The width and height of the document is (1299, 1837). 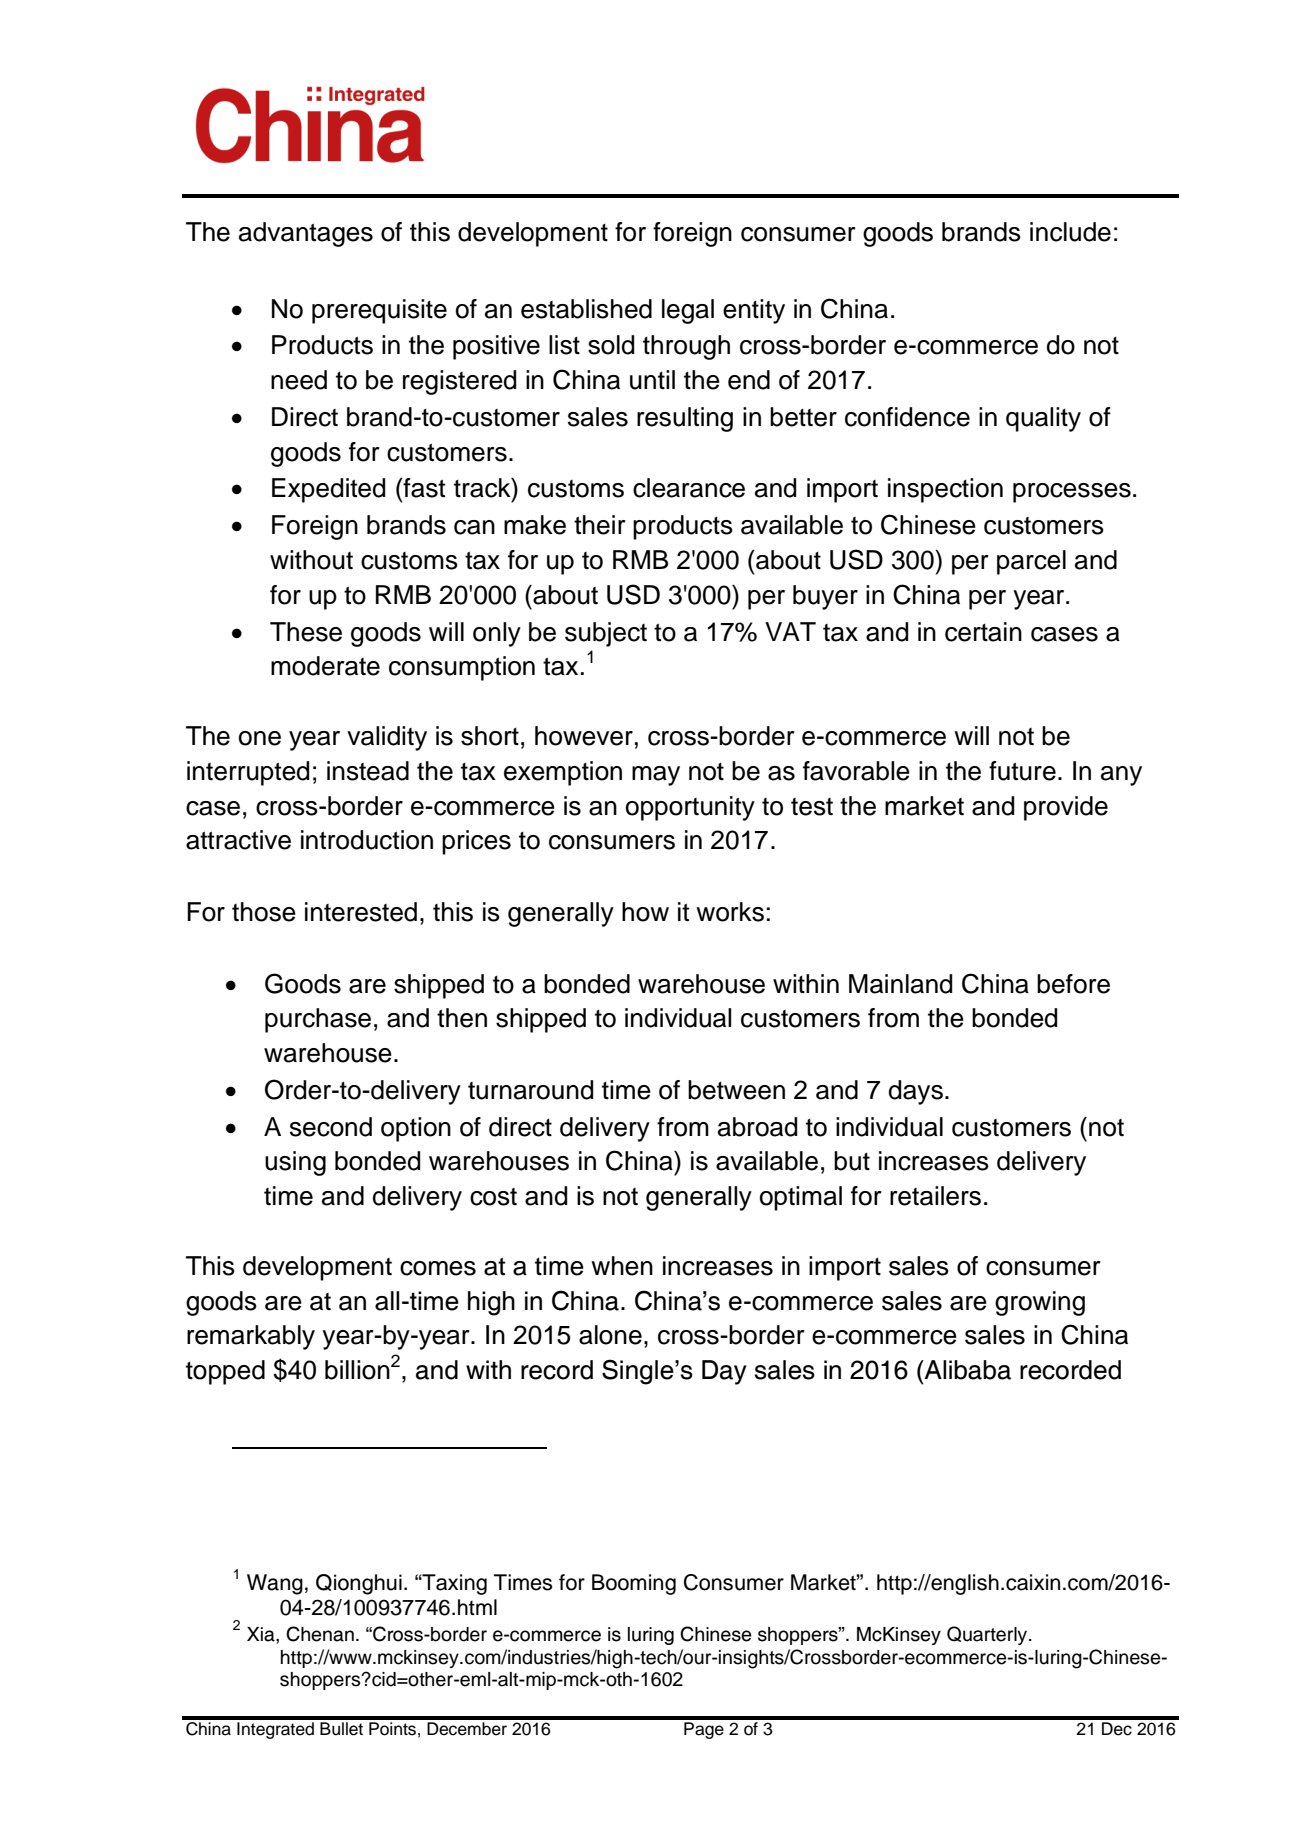 What do you see at coordinates (1073, 984) in the document?
I see `before` at bounding box center [1073, 984].
